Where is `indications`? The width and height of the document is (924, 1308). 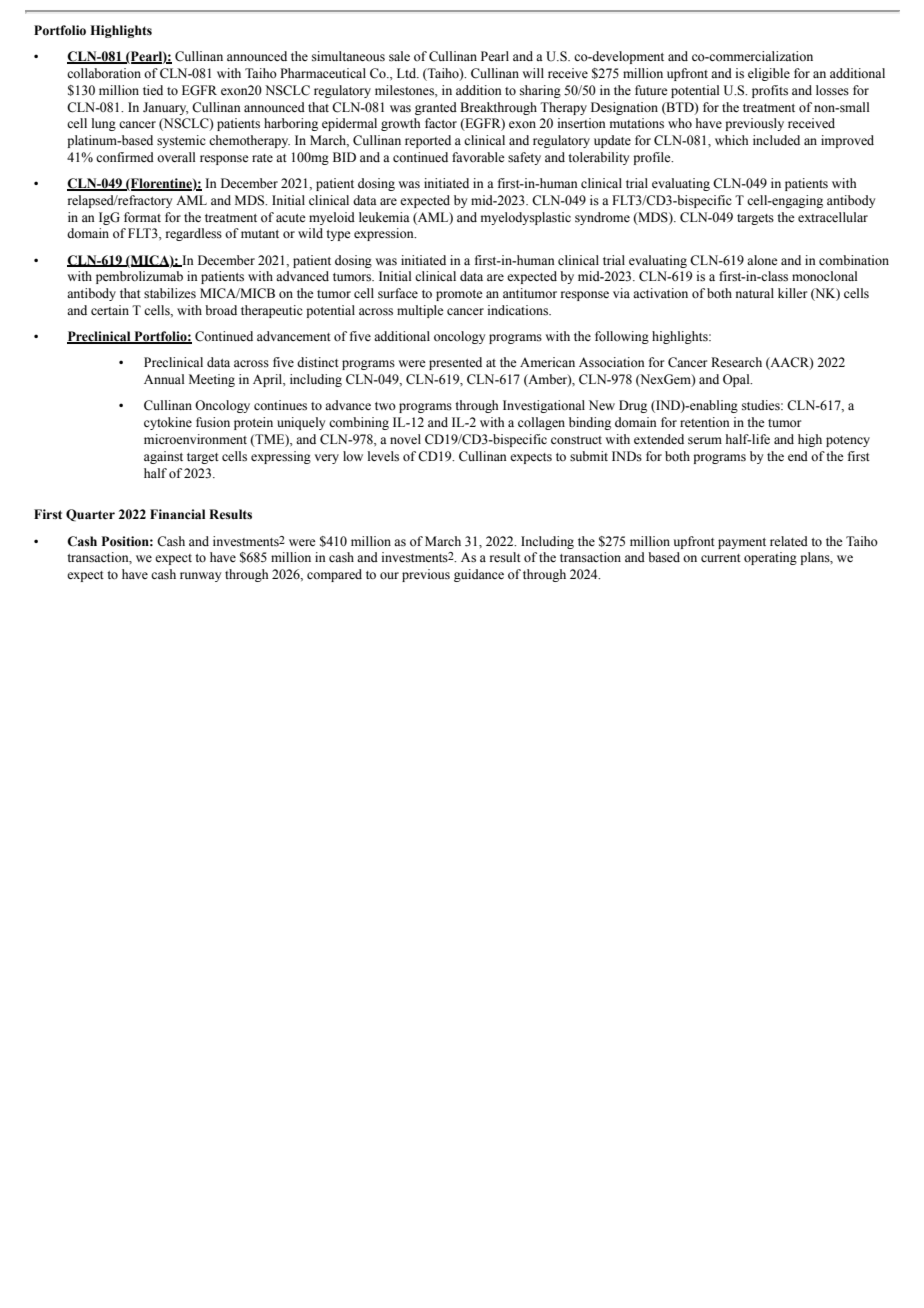 indications is located at coordinates (519, 310).
